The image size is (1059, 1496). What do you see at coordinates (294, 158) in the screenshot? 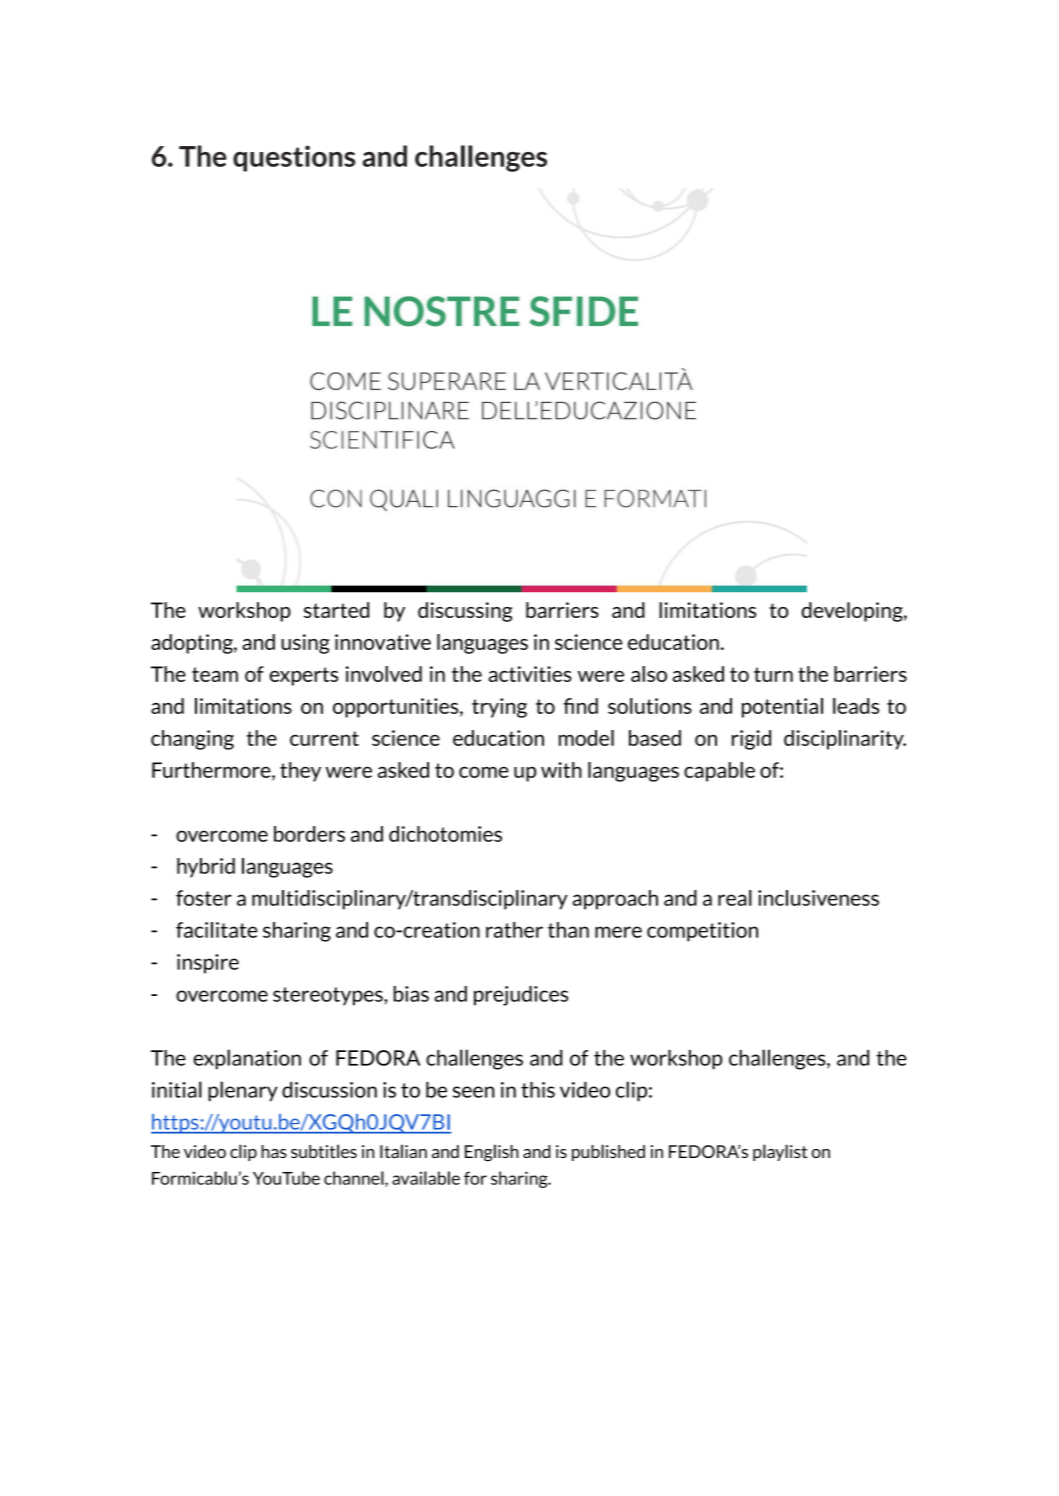
I see `questions` at bounding box center [294, 158].
